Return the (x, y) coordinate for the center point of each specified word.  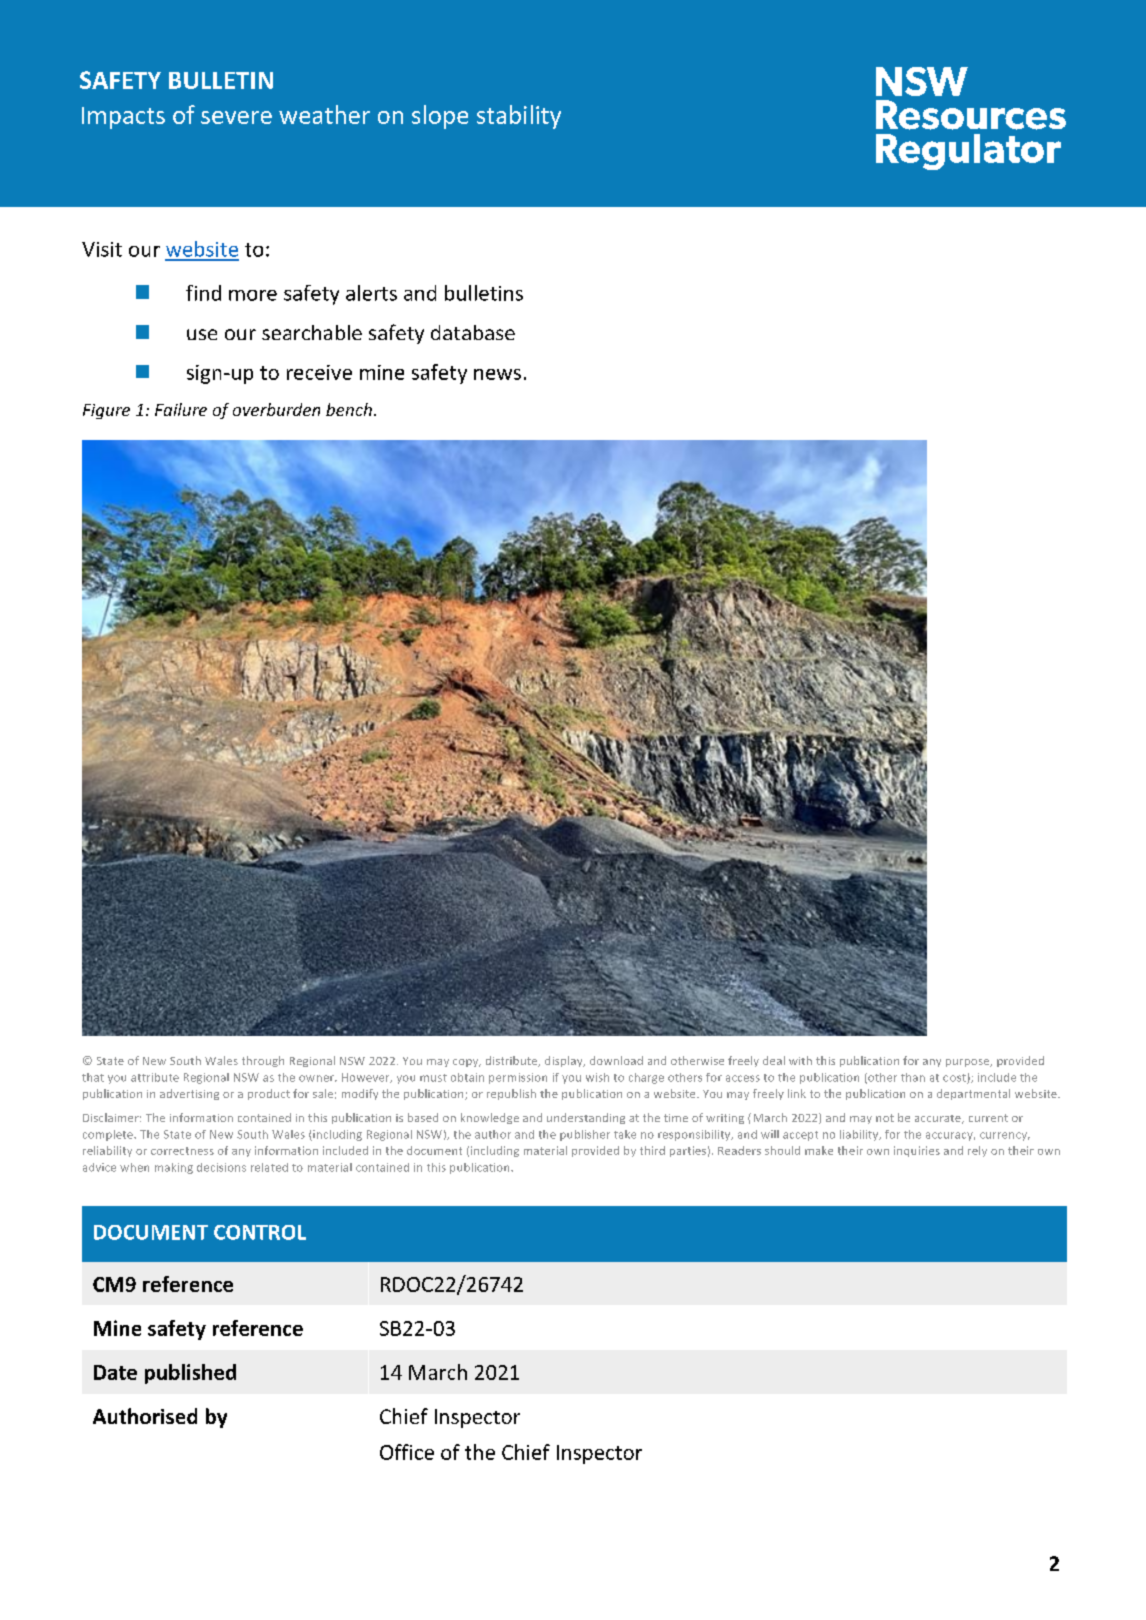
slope (440, 117)
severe (236, 117)
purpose (969, 1063)
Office (407, 1452)
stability (519, 117)
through (263, 1061)
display (565, 1061)
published (190, 1374)
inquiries (917, 1151)
